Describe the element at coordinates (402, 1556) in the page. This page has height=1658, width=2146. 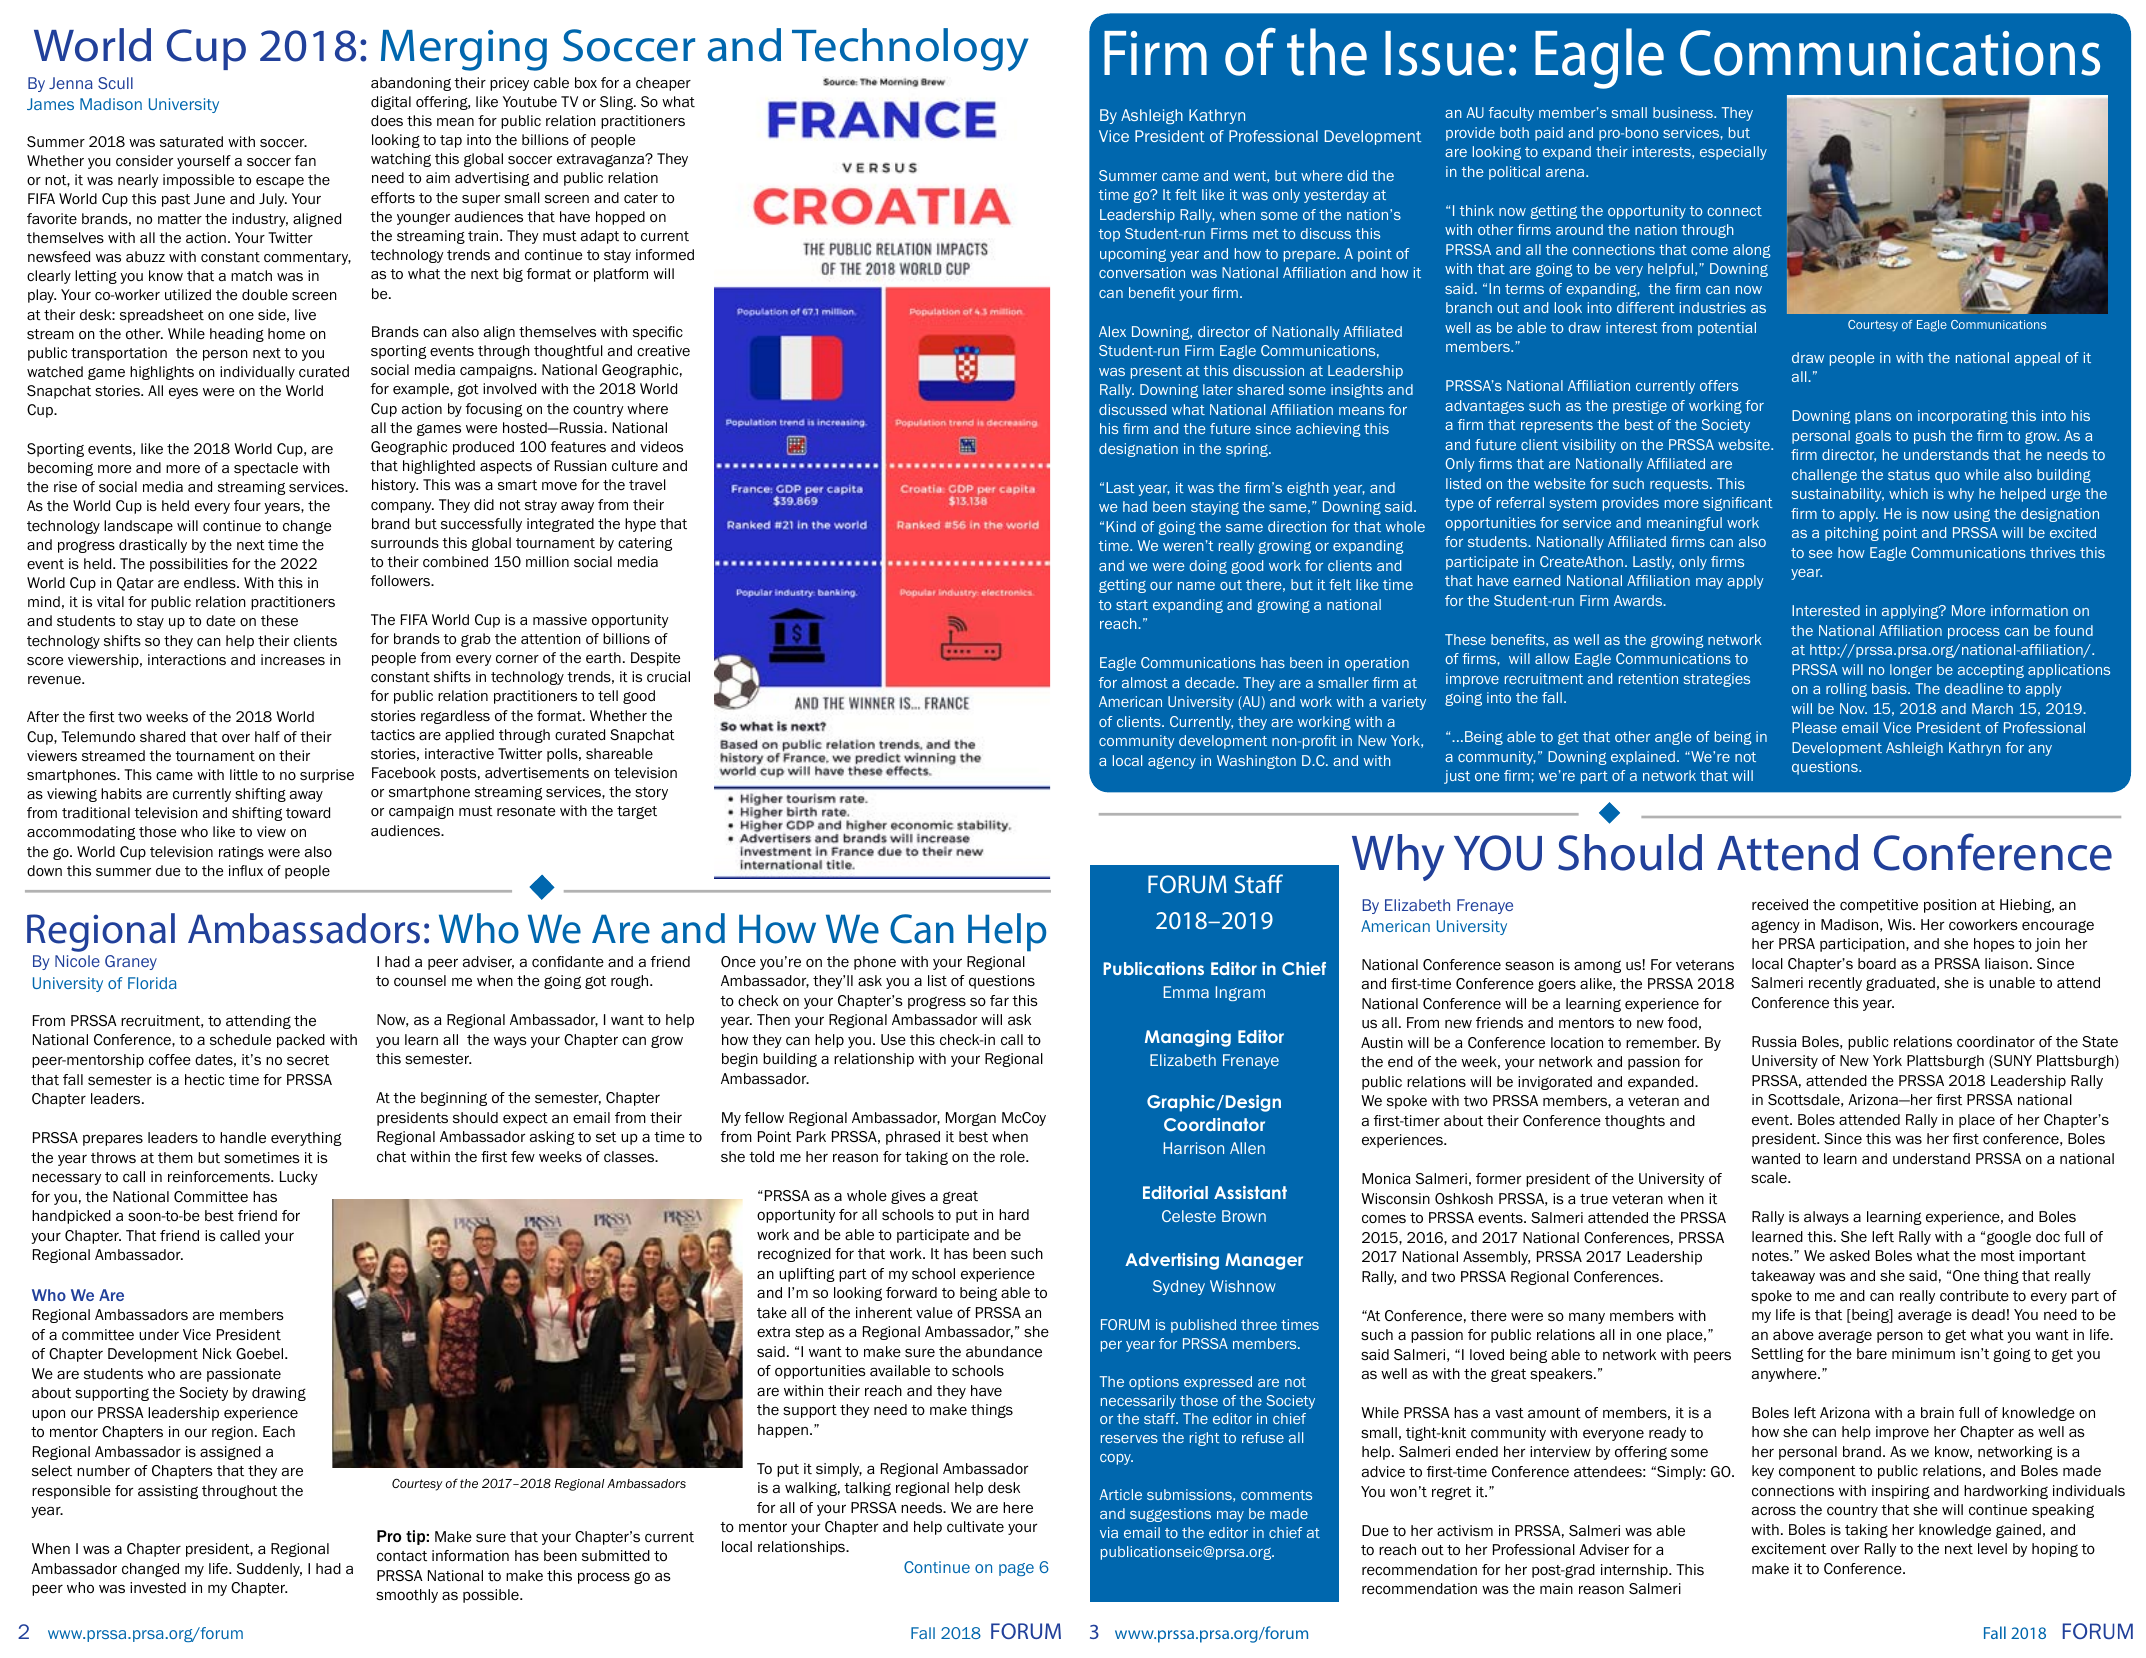
I see `contact` at that location.
